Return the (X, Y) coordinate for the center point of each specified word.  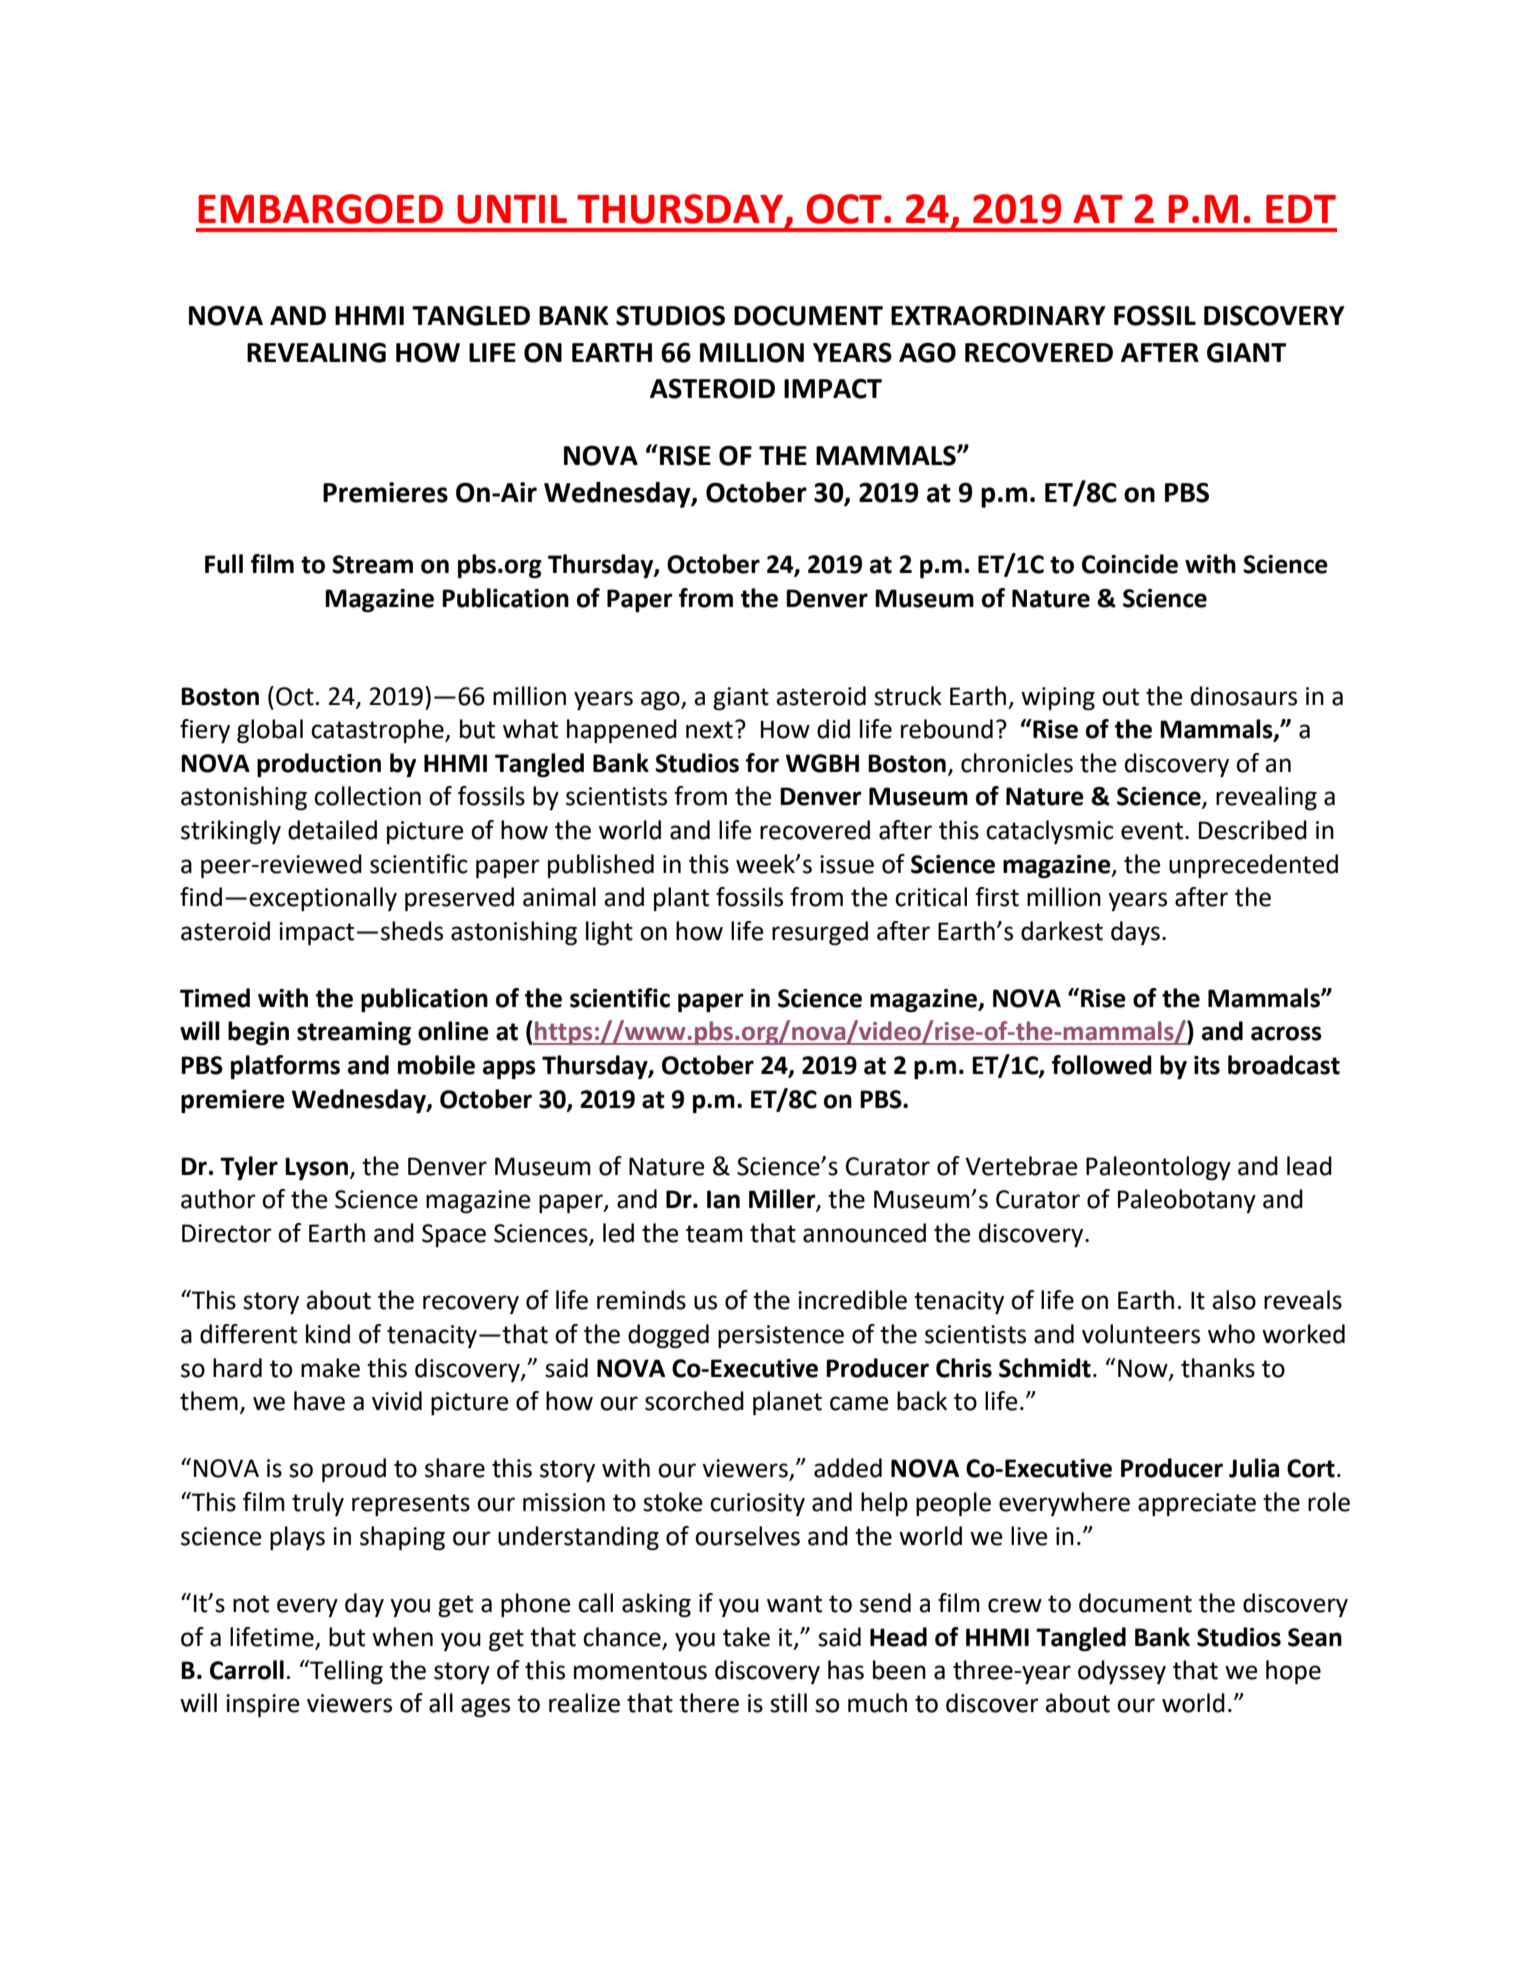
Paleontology (1158, 1168)
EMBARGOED (320, 209)
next (709, 730)
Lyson (316, 1169)
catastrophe (378, 731)
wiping (1058, 699)
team (714, 1234)
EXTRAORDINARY (998, 315)
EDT (1301, 209)
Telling (345, 1672)
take (746, 1637)
